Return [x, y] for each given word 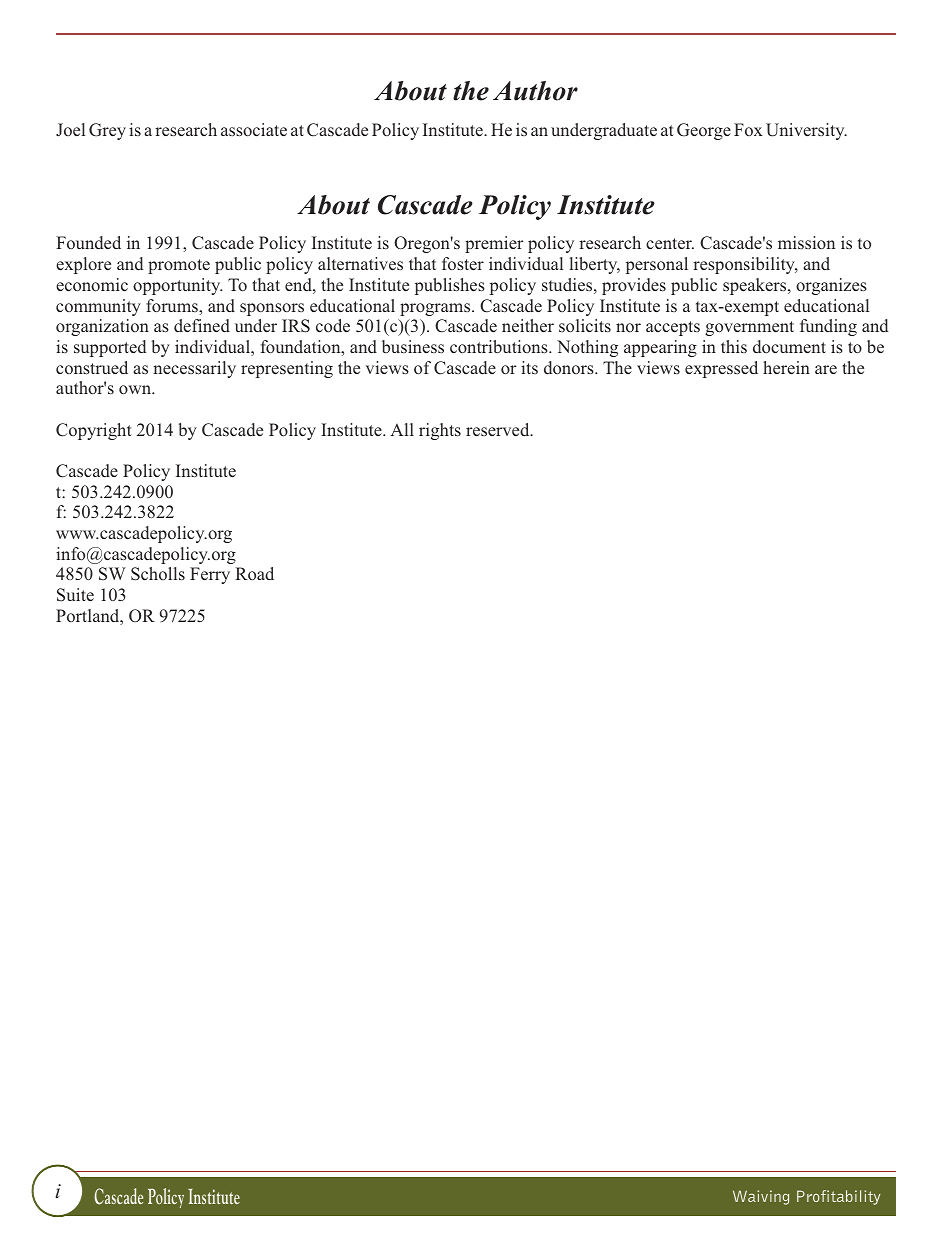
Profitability [839, 1197]
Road [254, 573]
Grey [107, 131]
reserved [499, 429]
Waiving [761, 1197]
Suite [75, 595]
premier [494, 244]
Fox [748, 129]
